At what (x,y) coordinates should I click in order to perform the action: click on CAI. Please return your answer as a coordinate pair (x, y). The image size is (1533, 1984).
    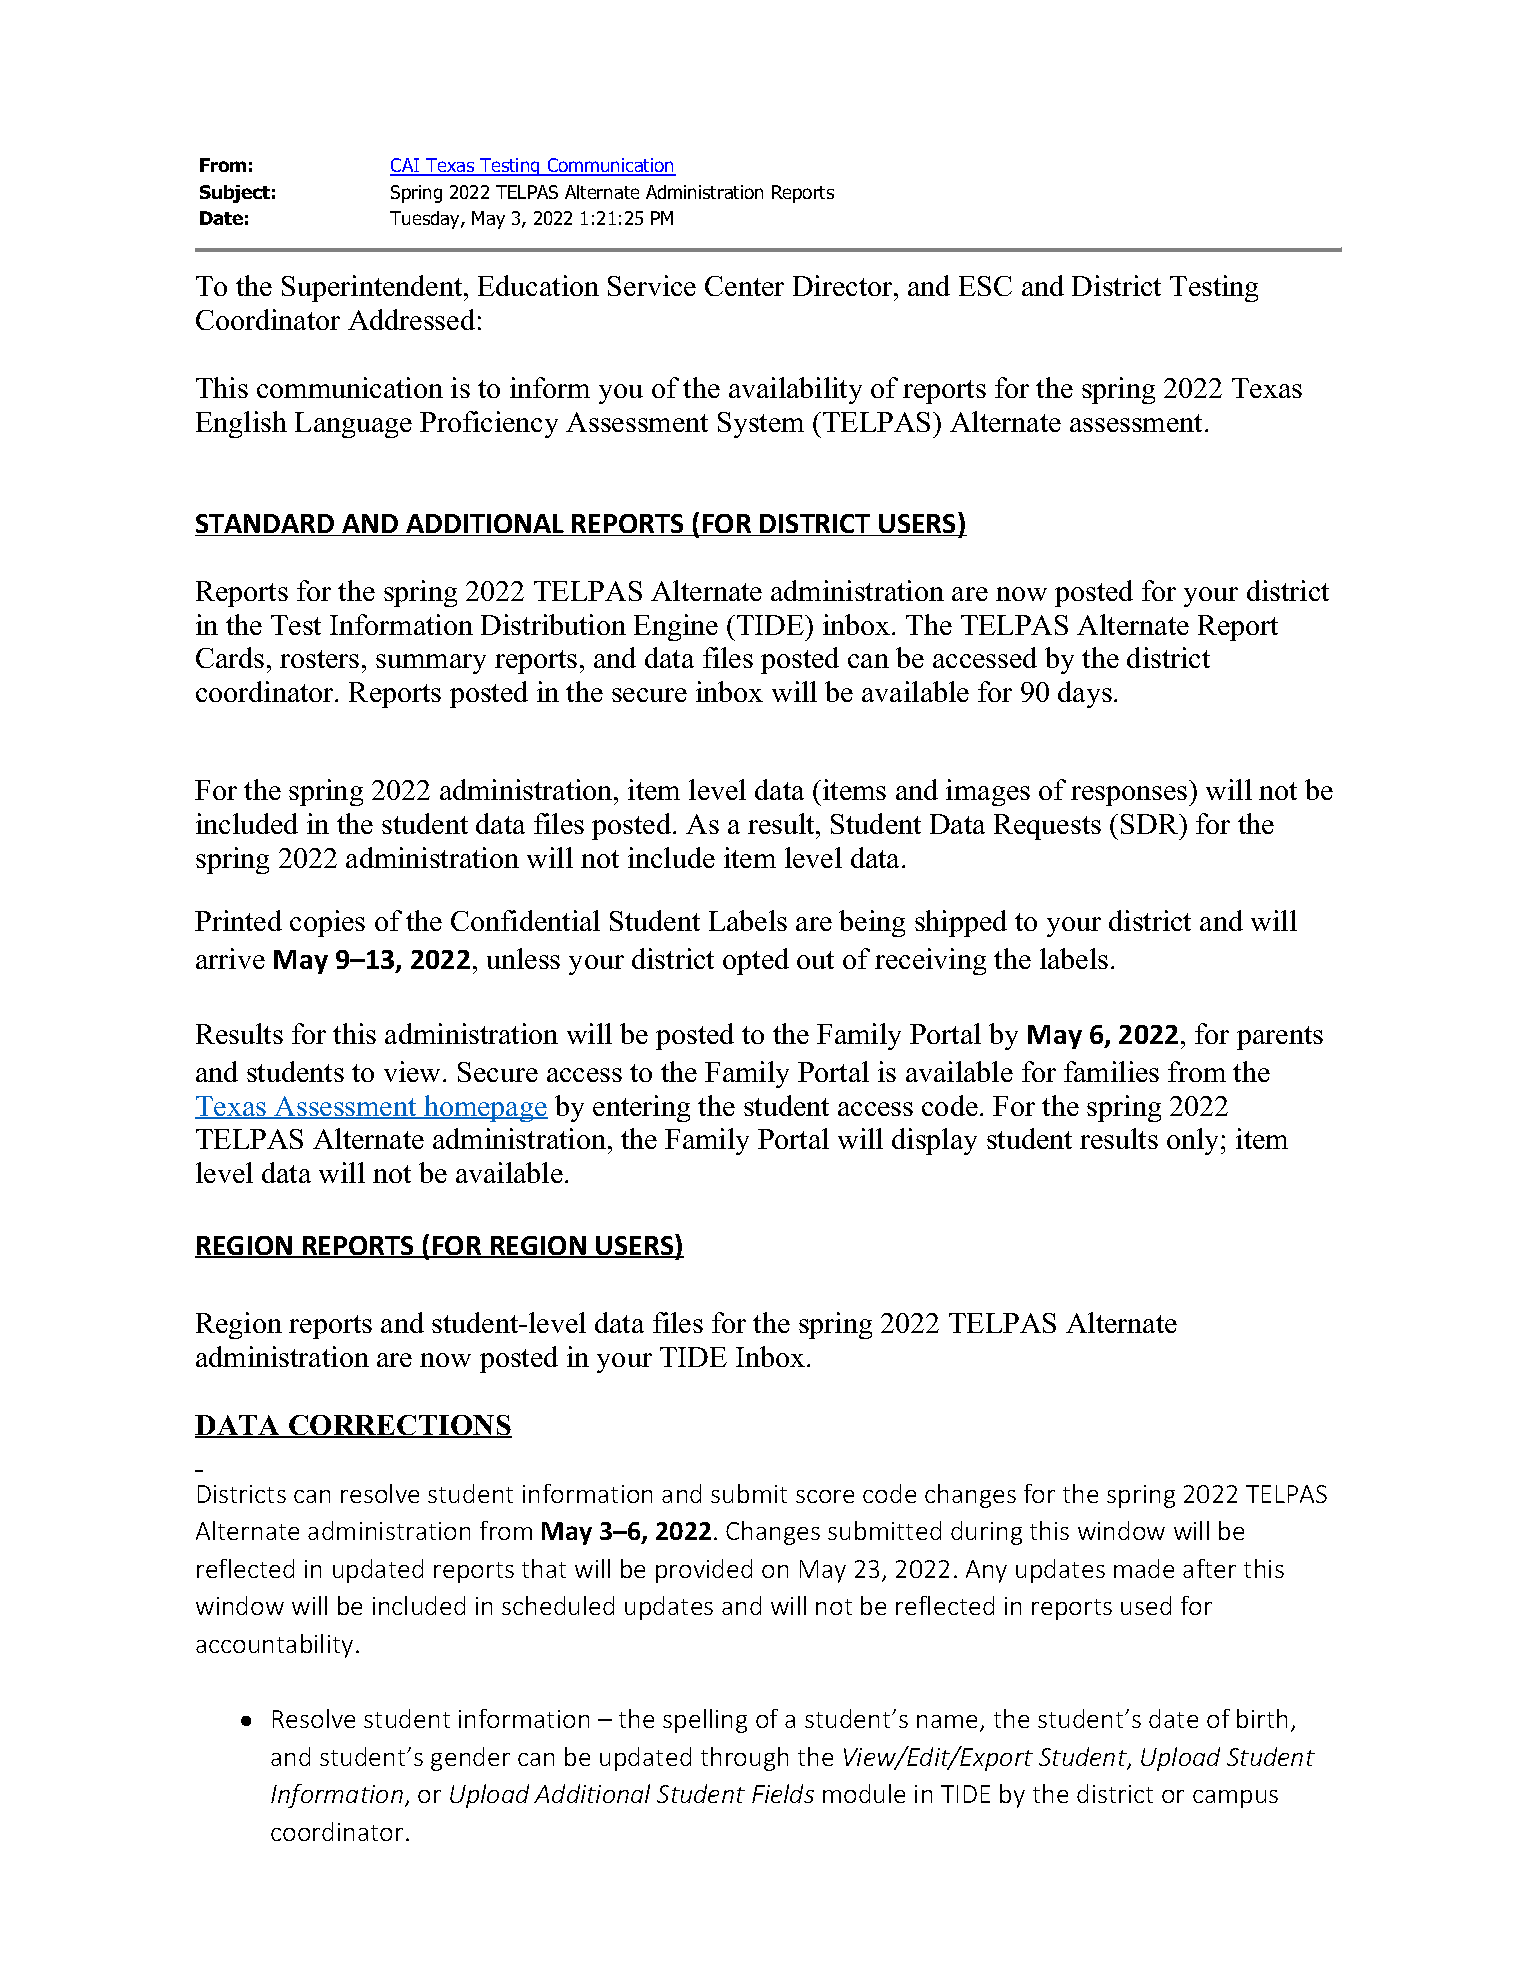
    Looking at the image, I should click on (406, 167).
